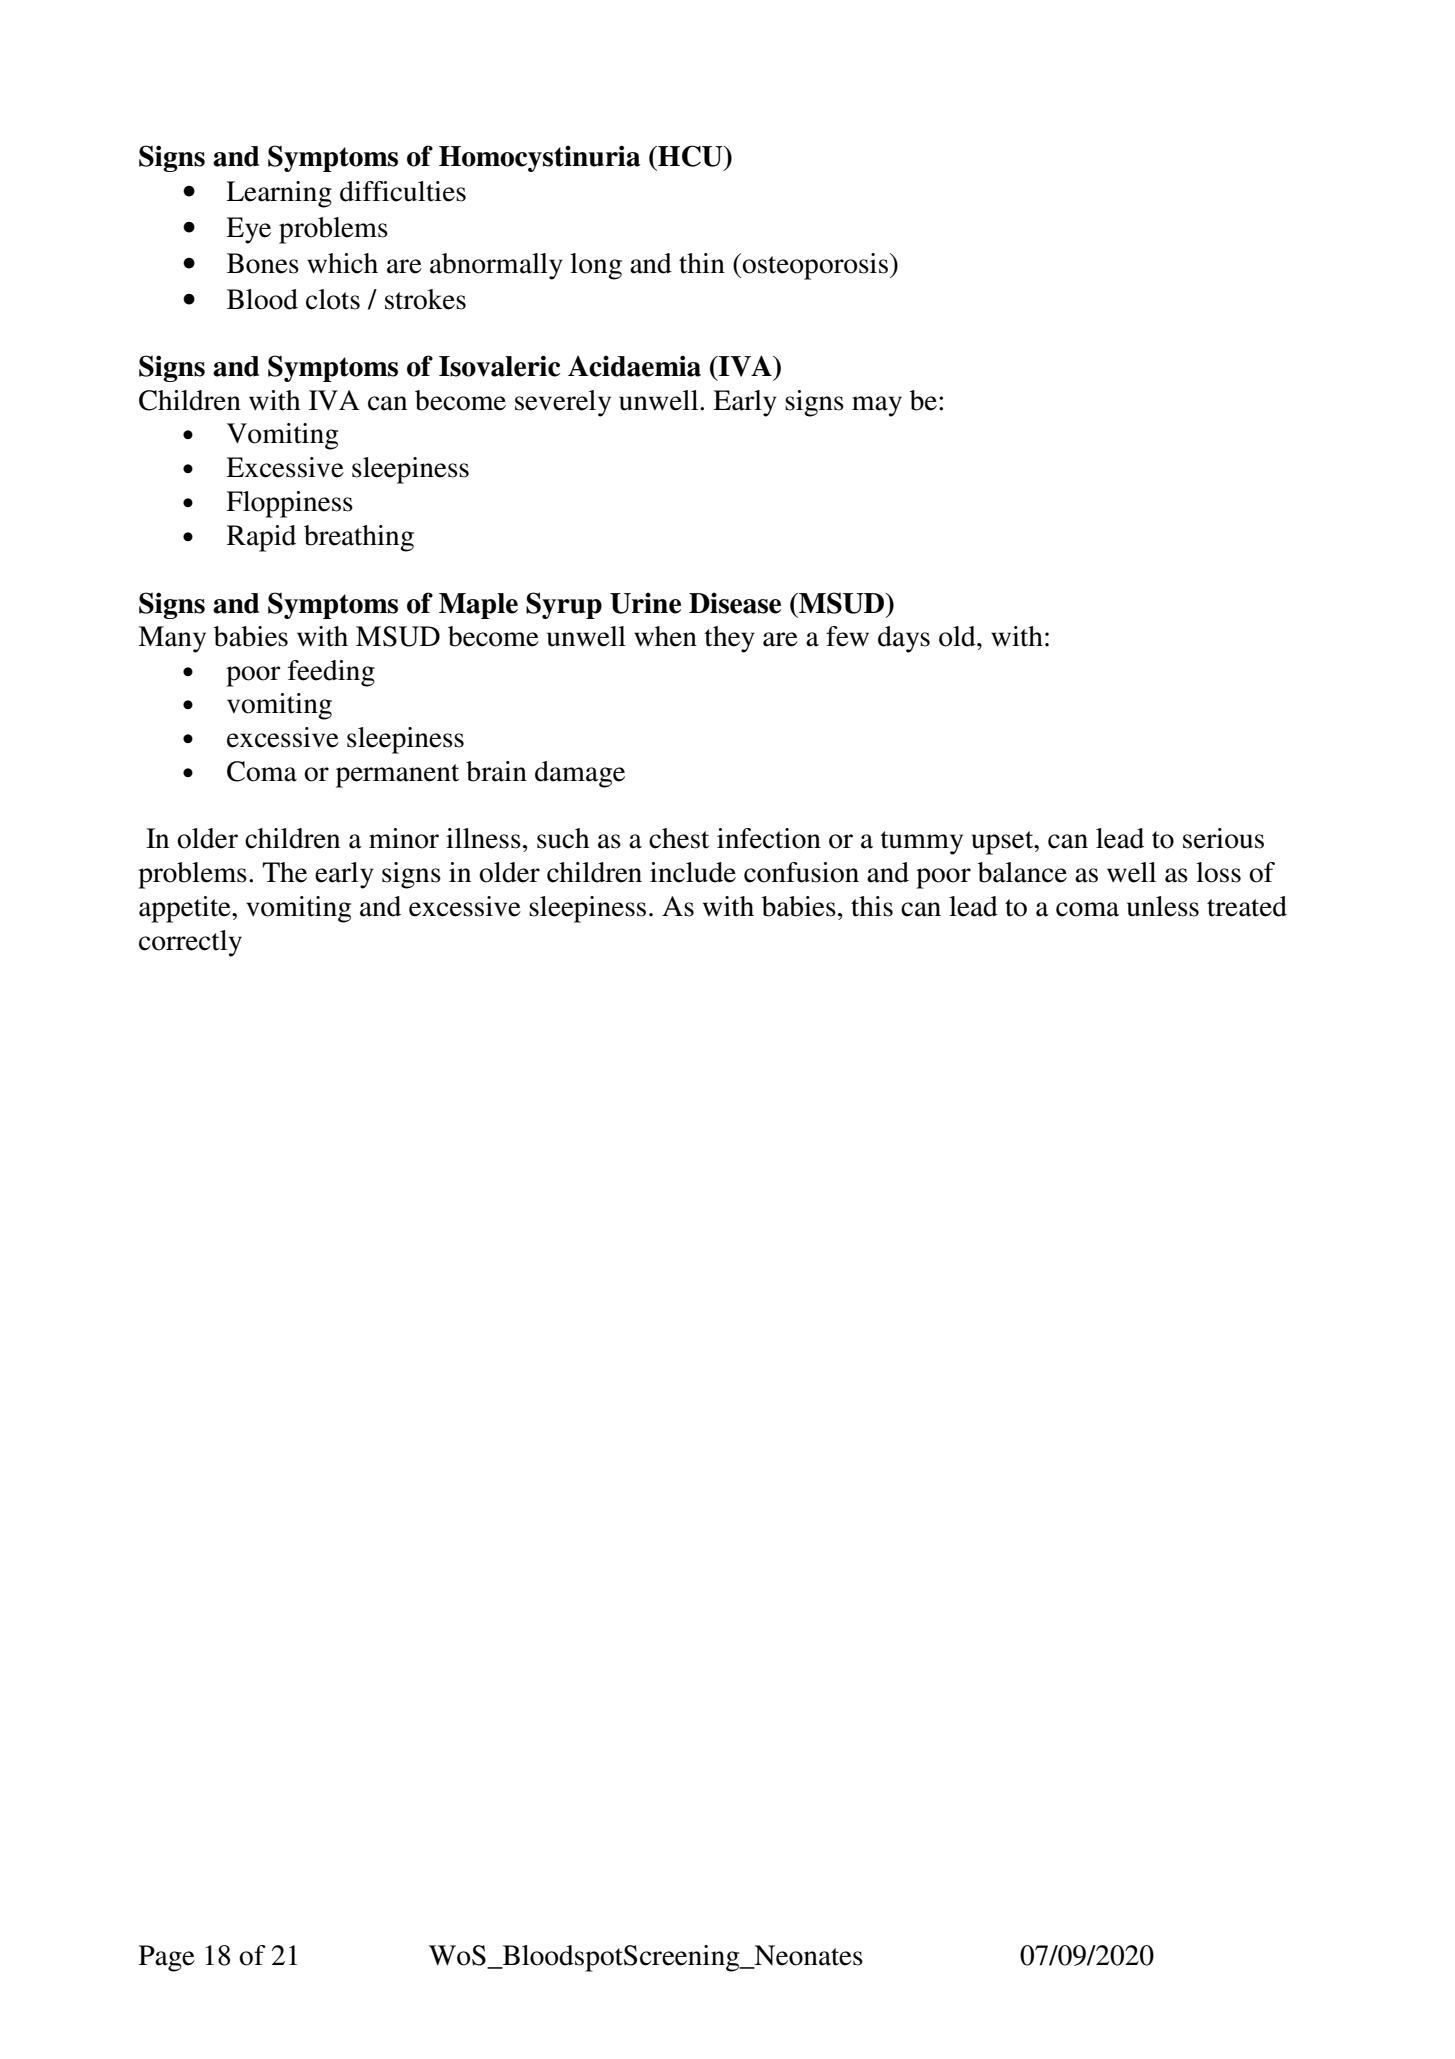 Image resolution: width=1455 pixels, height=2059 pixels. Describe the element at coordinates (263, 263) in the page. I see `Bones` at that location.
